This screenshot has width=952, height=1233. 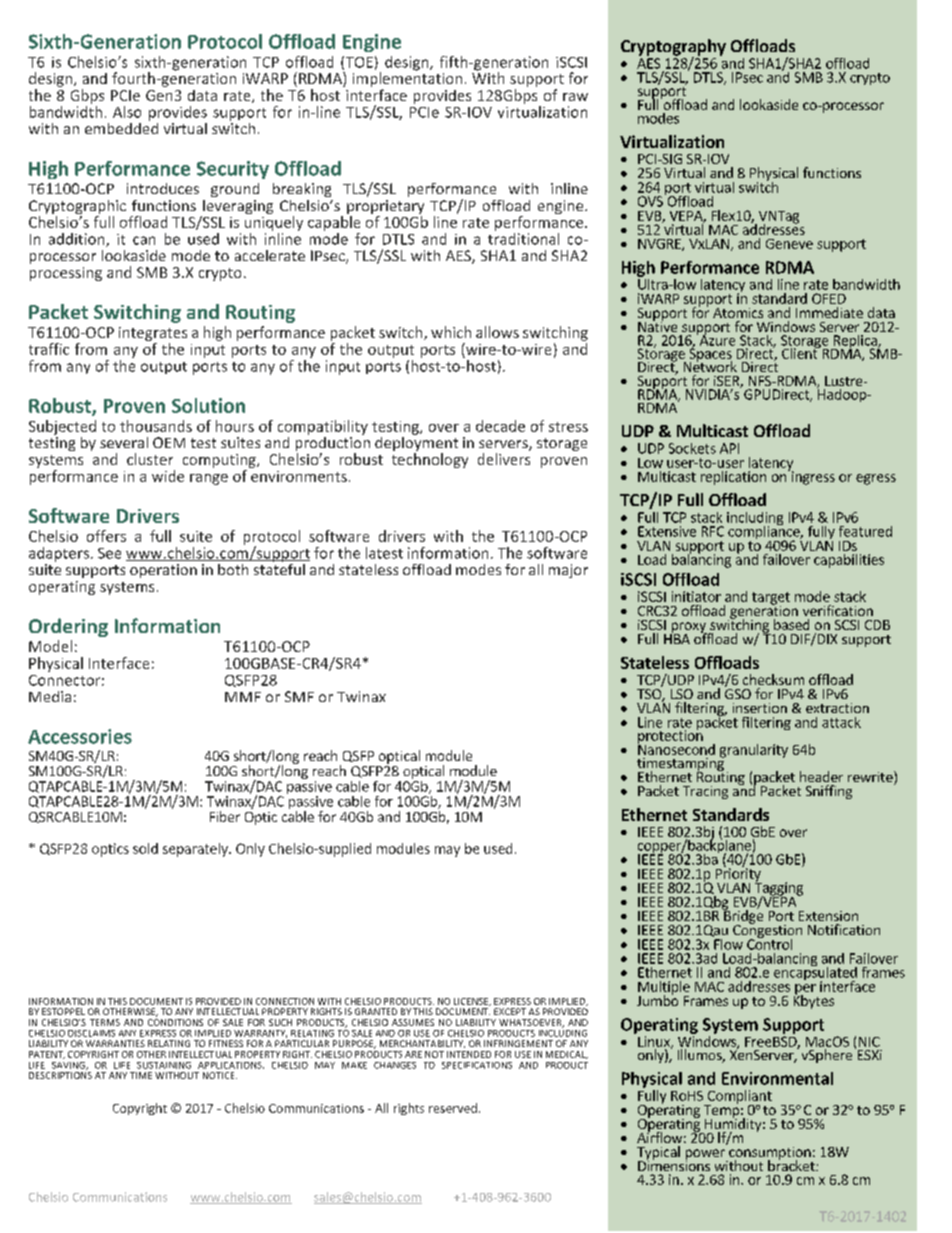 I want to click on consumption, so click(x=769, y=1154).
